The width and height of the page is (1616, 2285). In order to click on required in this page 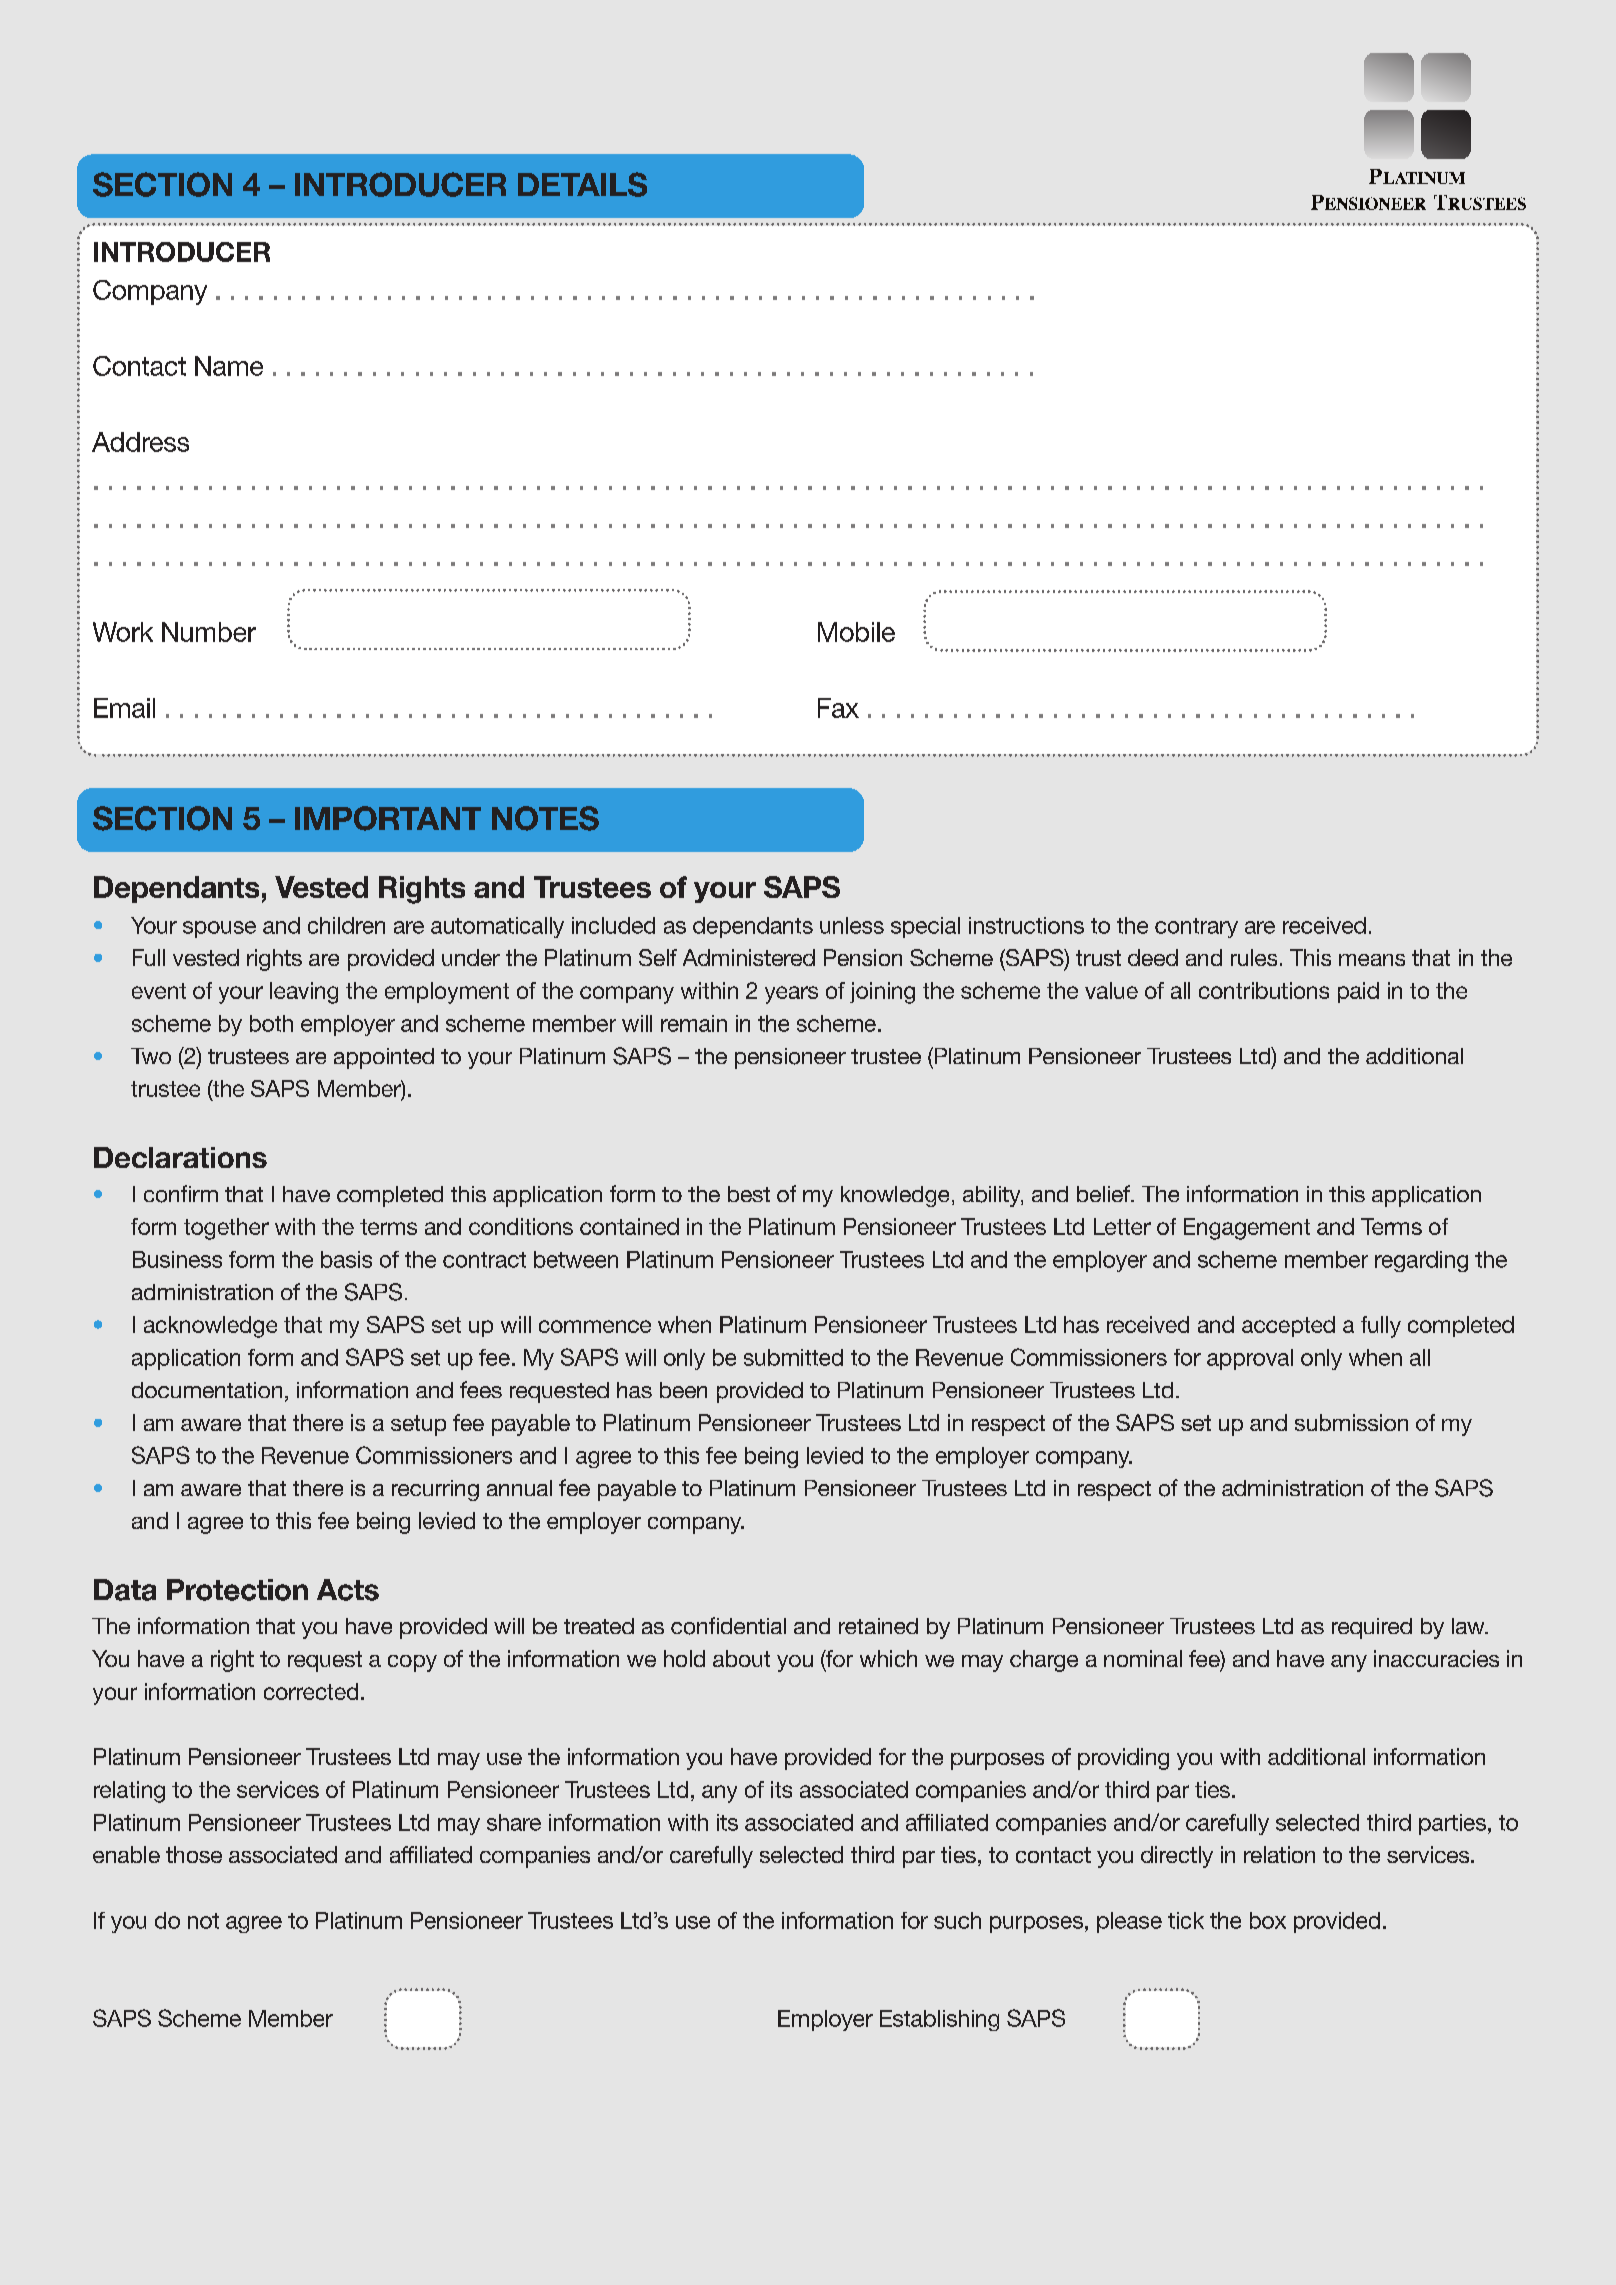, I will do `click(1372, 1628)`.
